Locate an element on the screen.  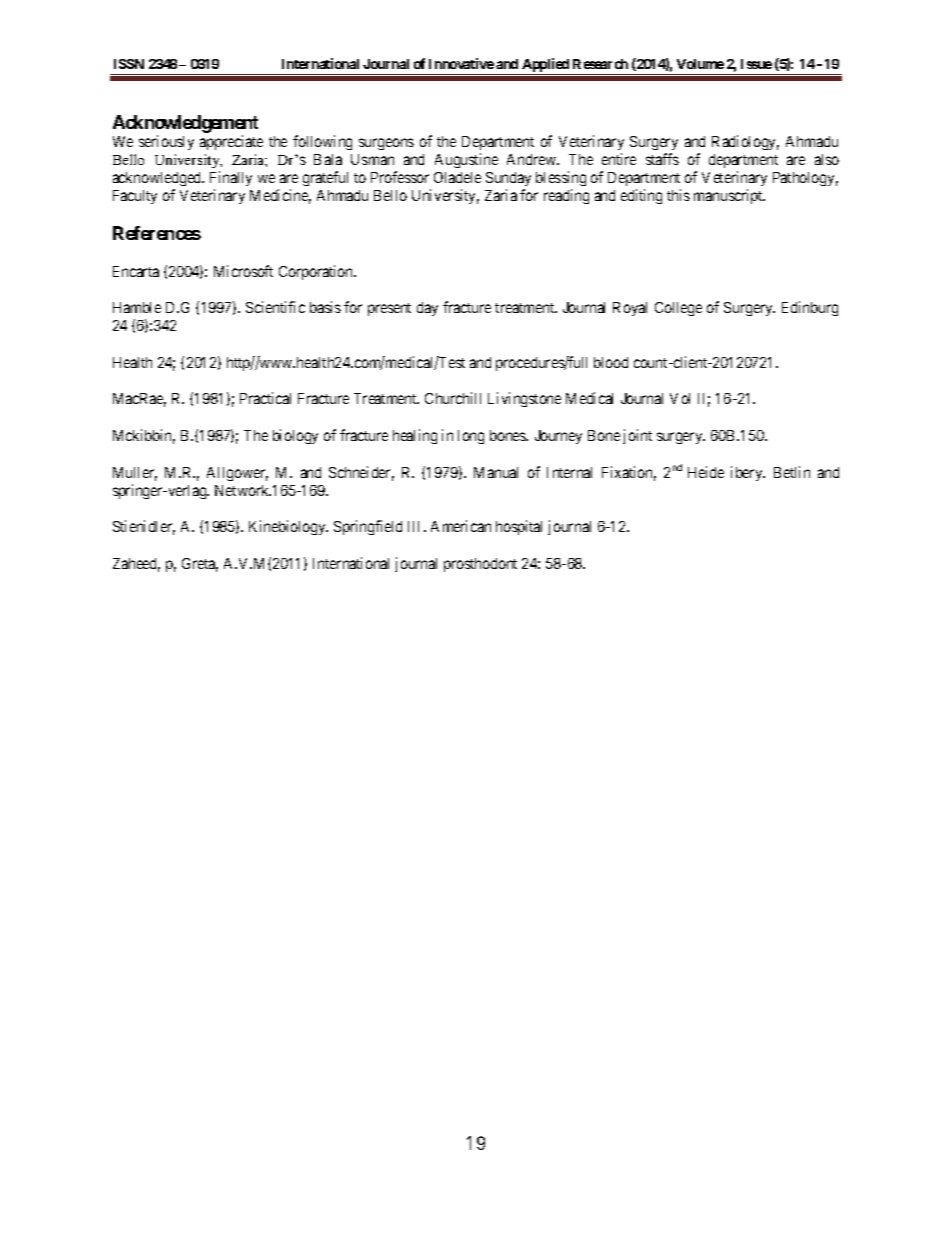
Innovative is located at coordinates (461, 63).
